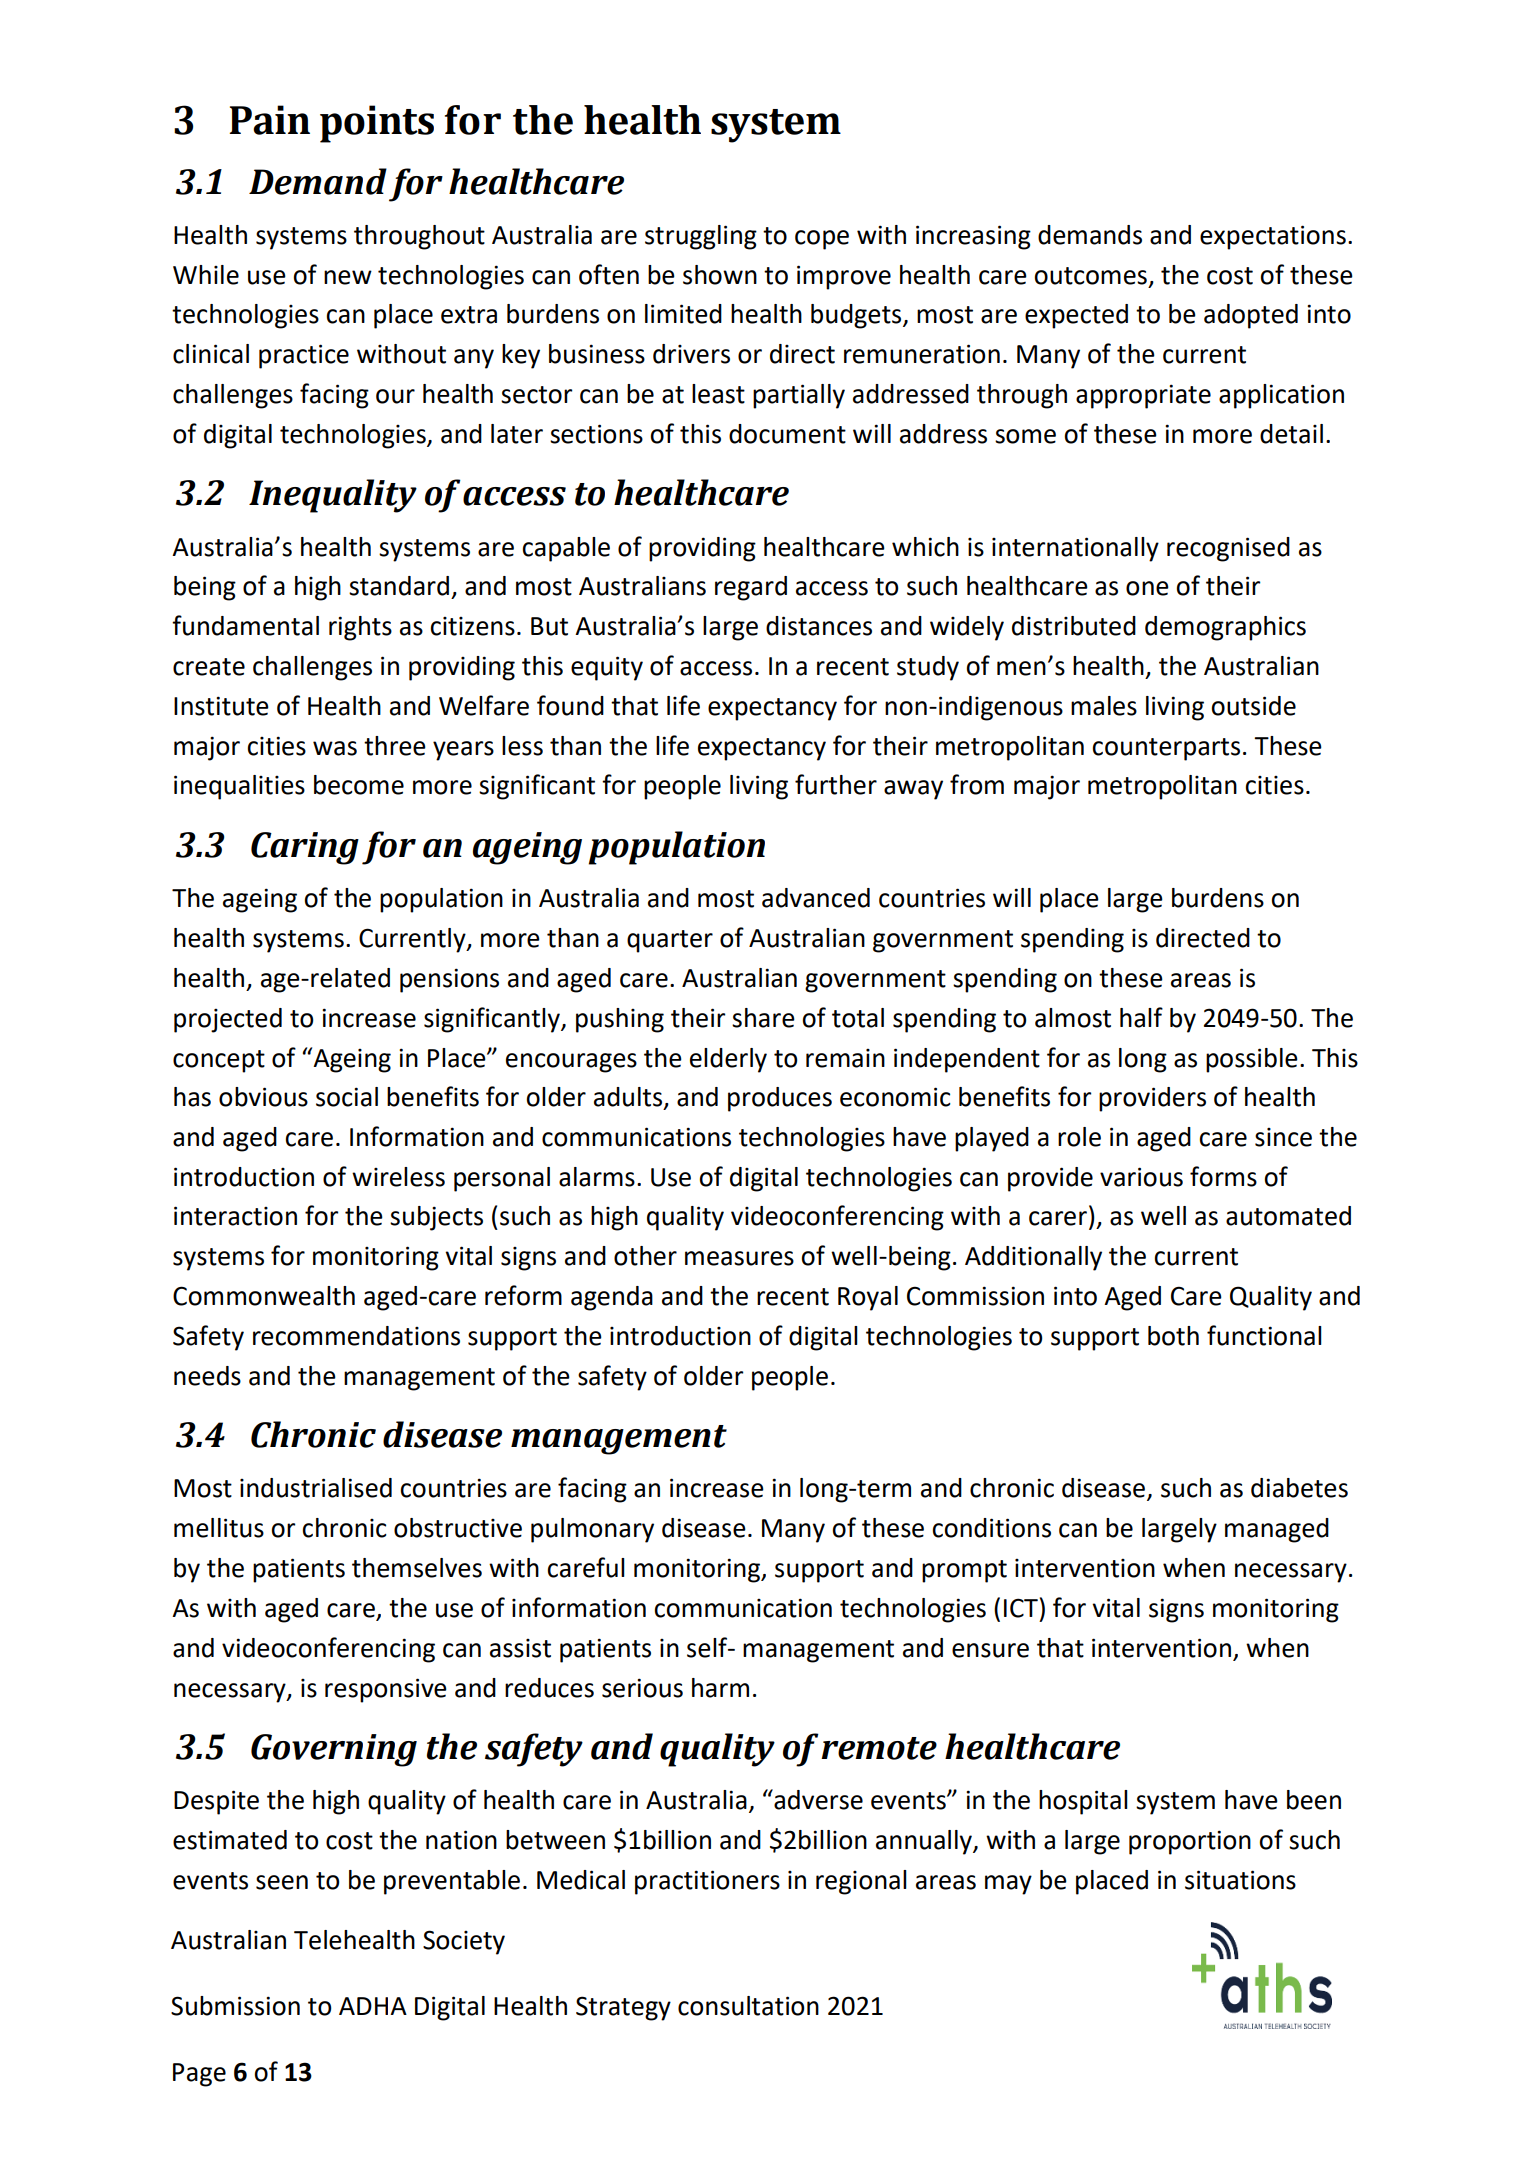 The width and height of the document is (1534, 2169). Describe the element at coordinates (347, 1097) in the document. I see `social` at that location.
